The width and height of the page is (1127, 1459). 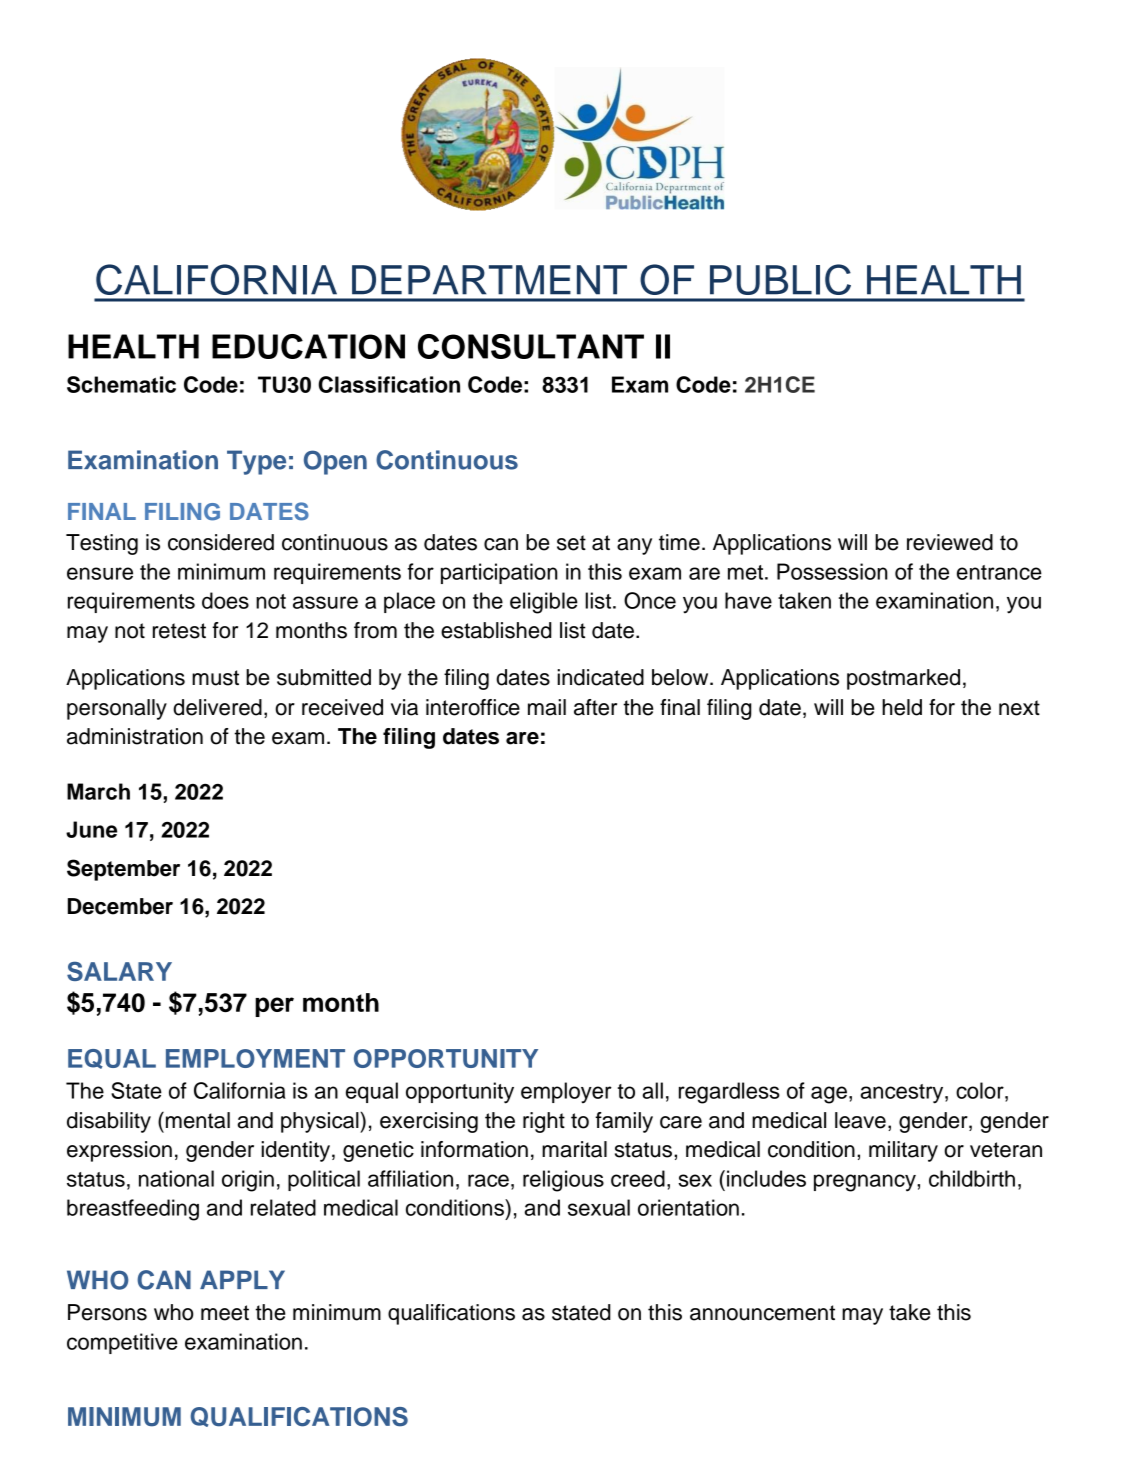 I want to click on EMPLOYMENT, so click(x=255, y=1058).
